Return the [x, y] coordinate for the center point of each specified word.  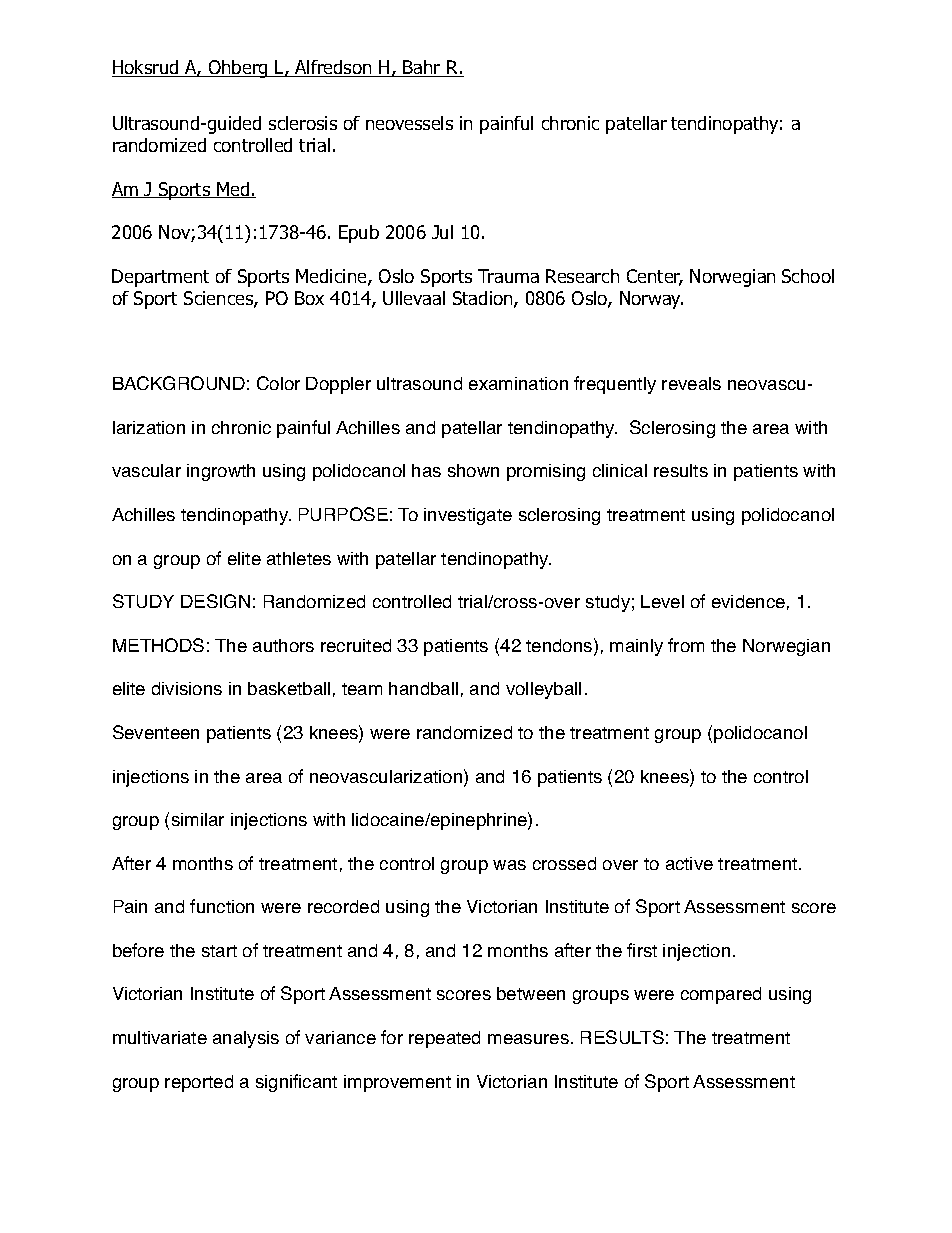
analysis [246, 1039]
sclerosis [303, 123]
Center [655, 277]
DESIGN [215, 601]
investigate [468, 516]
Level [662, 601]
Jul [442, 232]
